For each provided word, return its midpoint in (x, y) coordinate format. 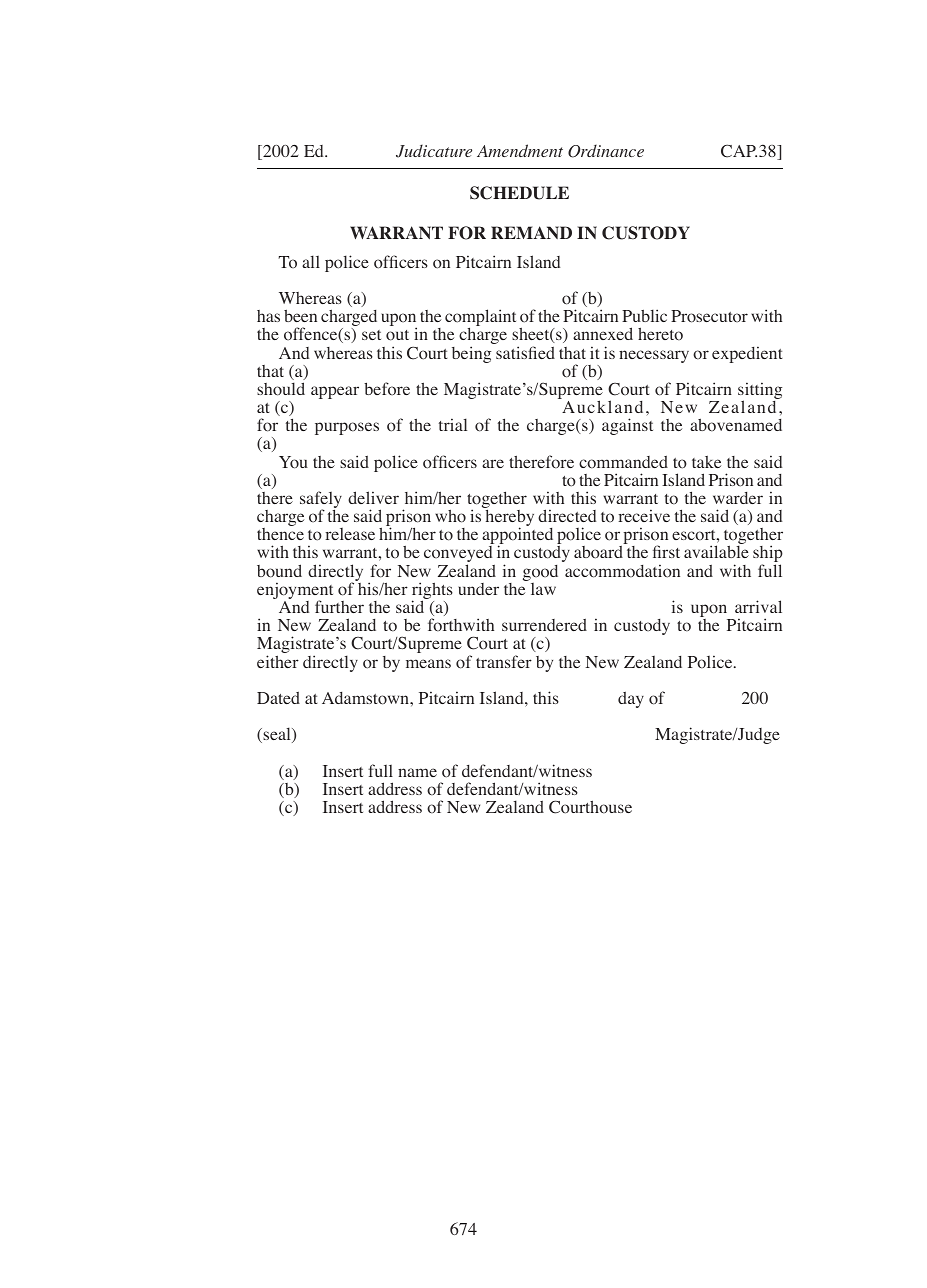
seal (277, 735)
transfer (504, 661)
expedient (747, 354)
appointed (517, 537)
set (371, 335)
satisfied (525, 352)
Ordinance (606, 151)
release (350, 534)
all (311, 261)
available (716, 551)
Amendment (520, 150)
